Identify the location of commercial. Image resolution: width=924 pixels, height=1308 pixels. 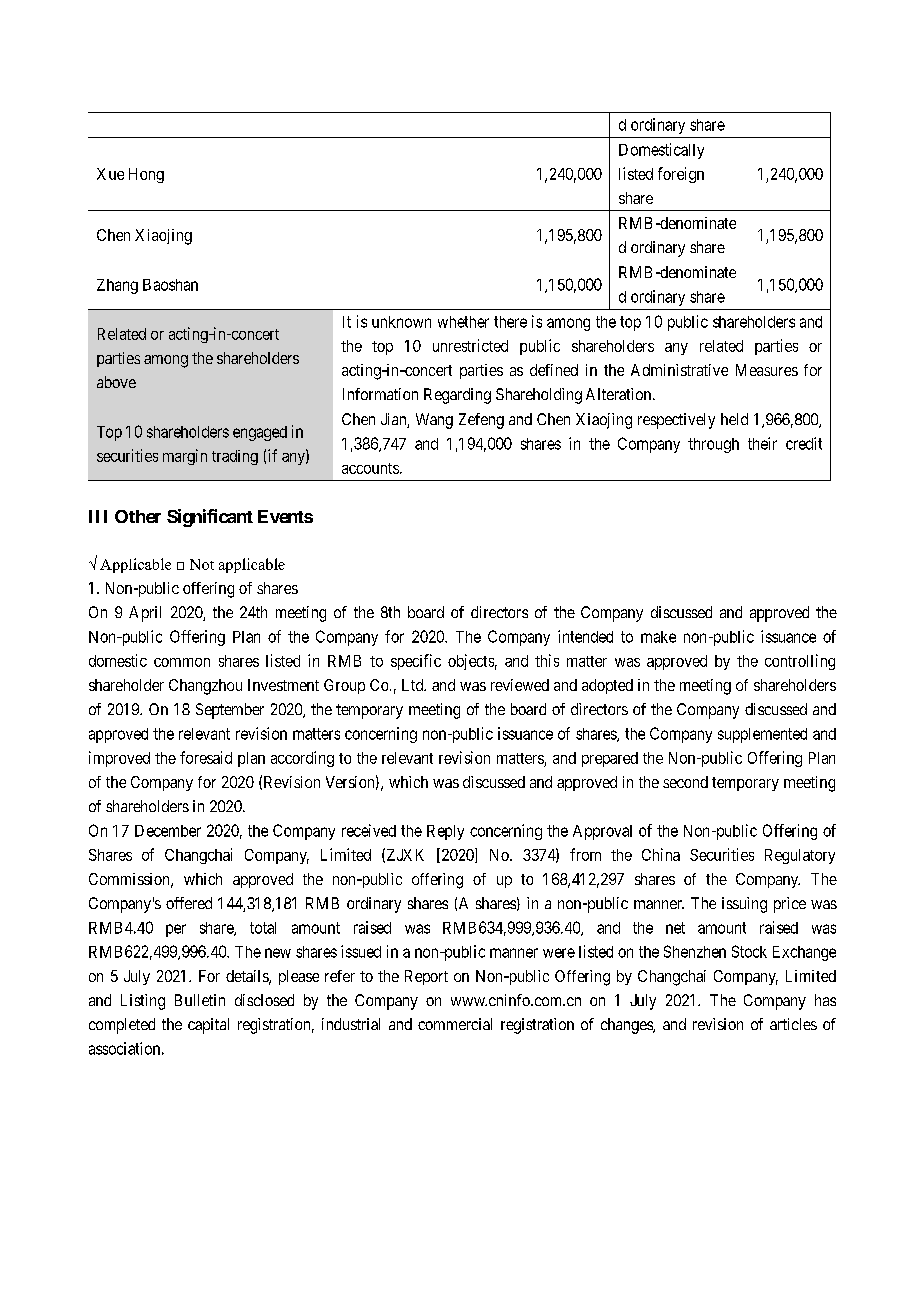
(455, 1024).
